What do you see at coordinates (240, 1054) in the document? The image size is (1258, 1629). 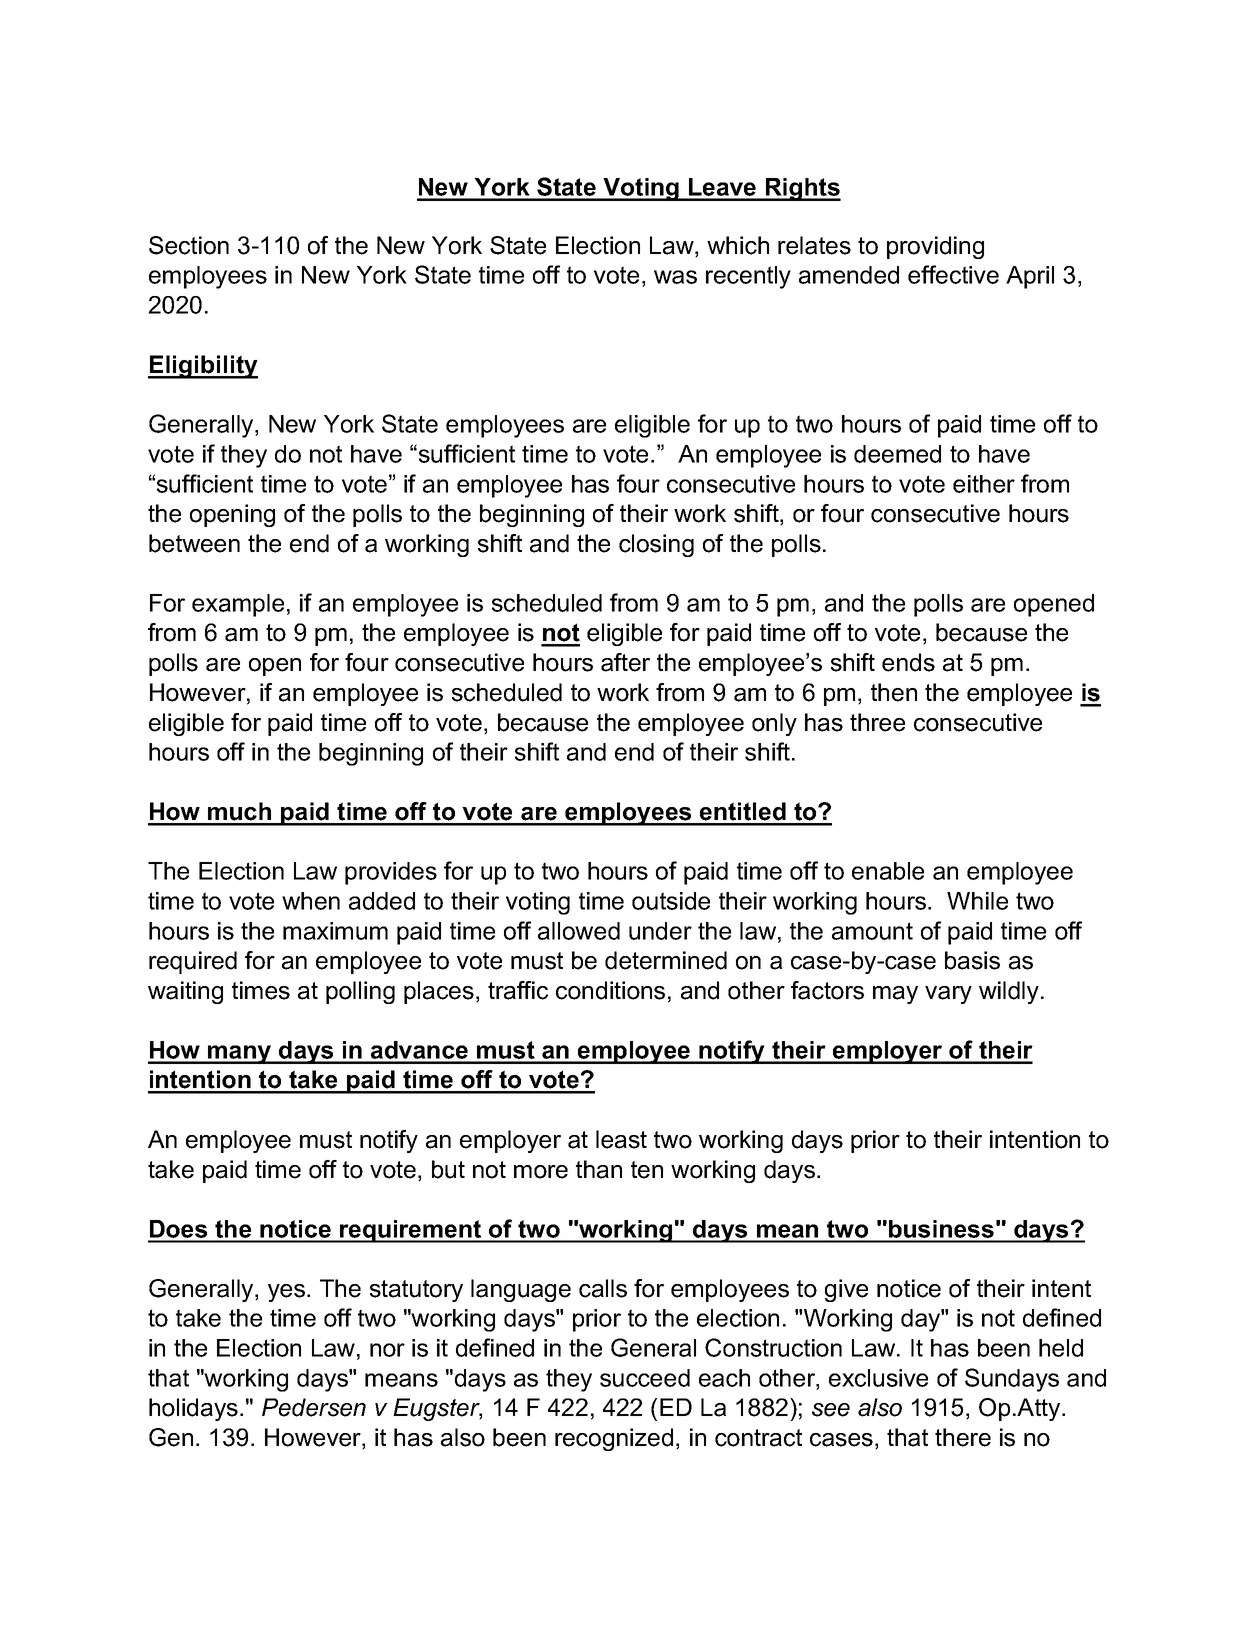 I see `many` at bounding box center [240, 1054].
